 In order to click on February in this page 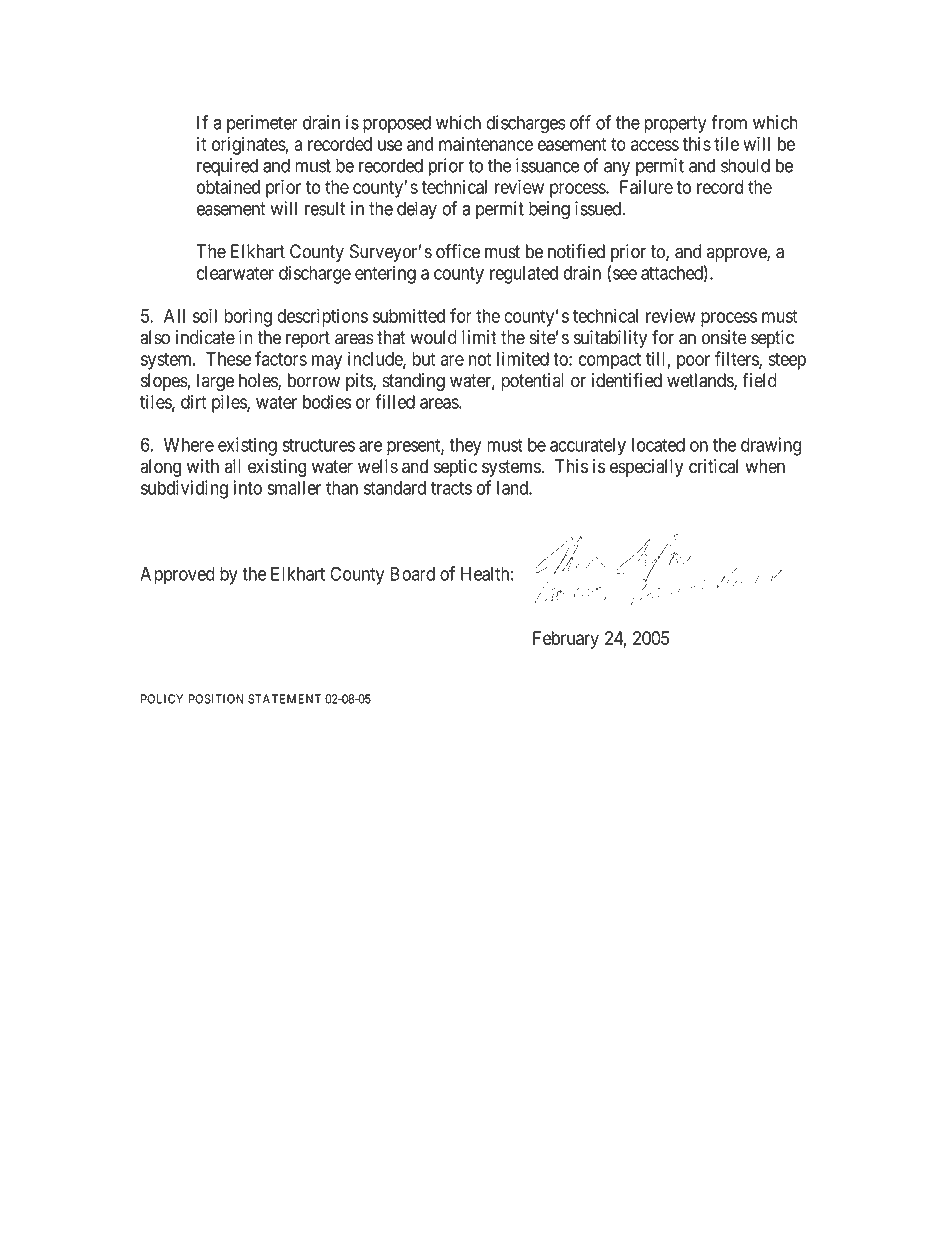, I will do `click(566, 640)`.
